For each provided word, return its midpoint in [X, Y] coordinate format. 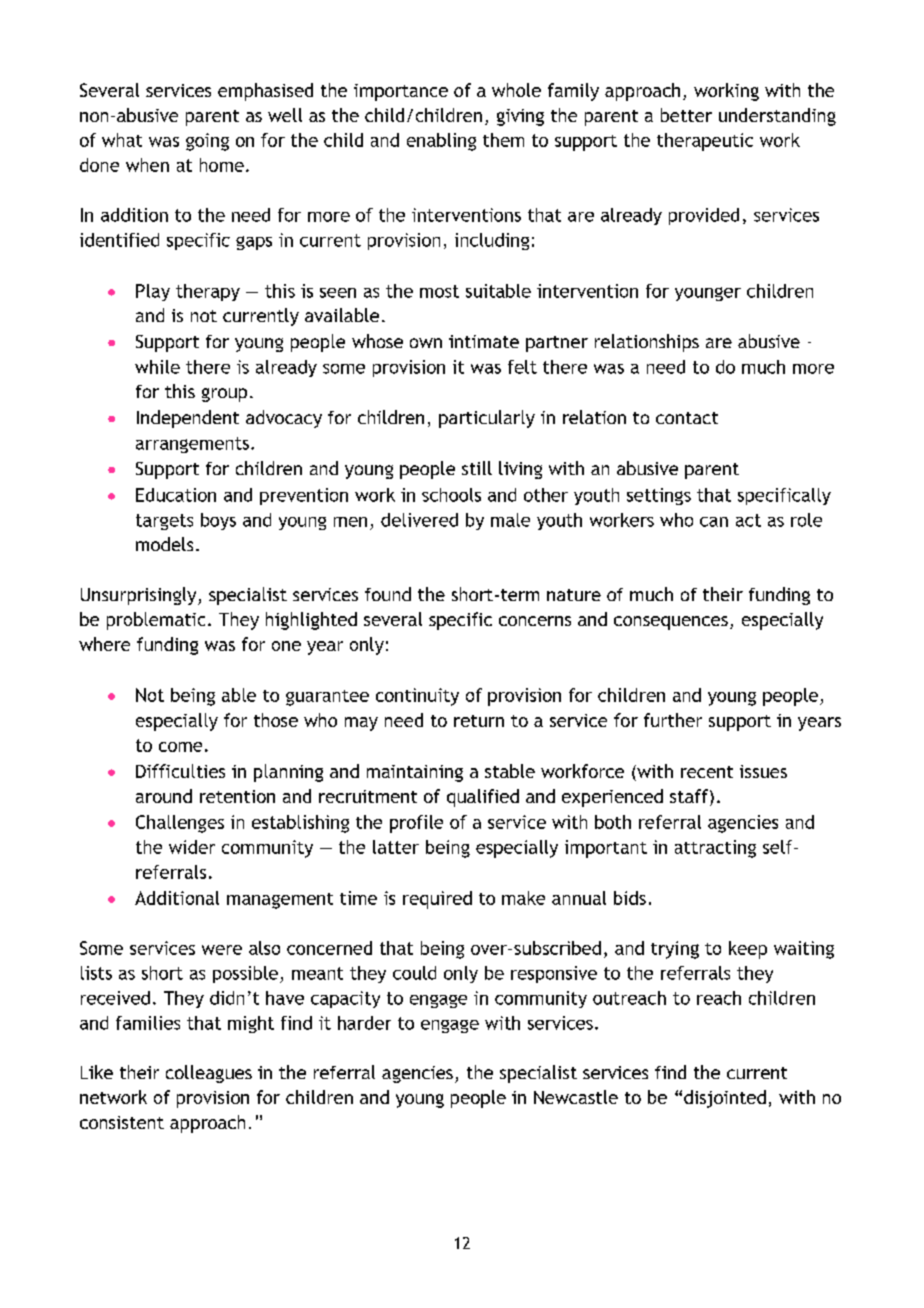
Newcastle [576, 1097]
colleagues [209, 1074]
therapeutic [705, 142]
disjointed [725, 1099]
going [207, 142]
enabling [441, 142]
